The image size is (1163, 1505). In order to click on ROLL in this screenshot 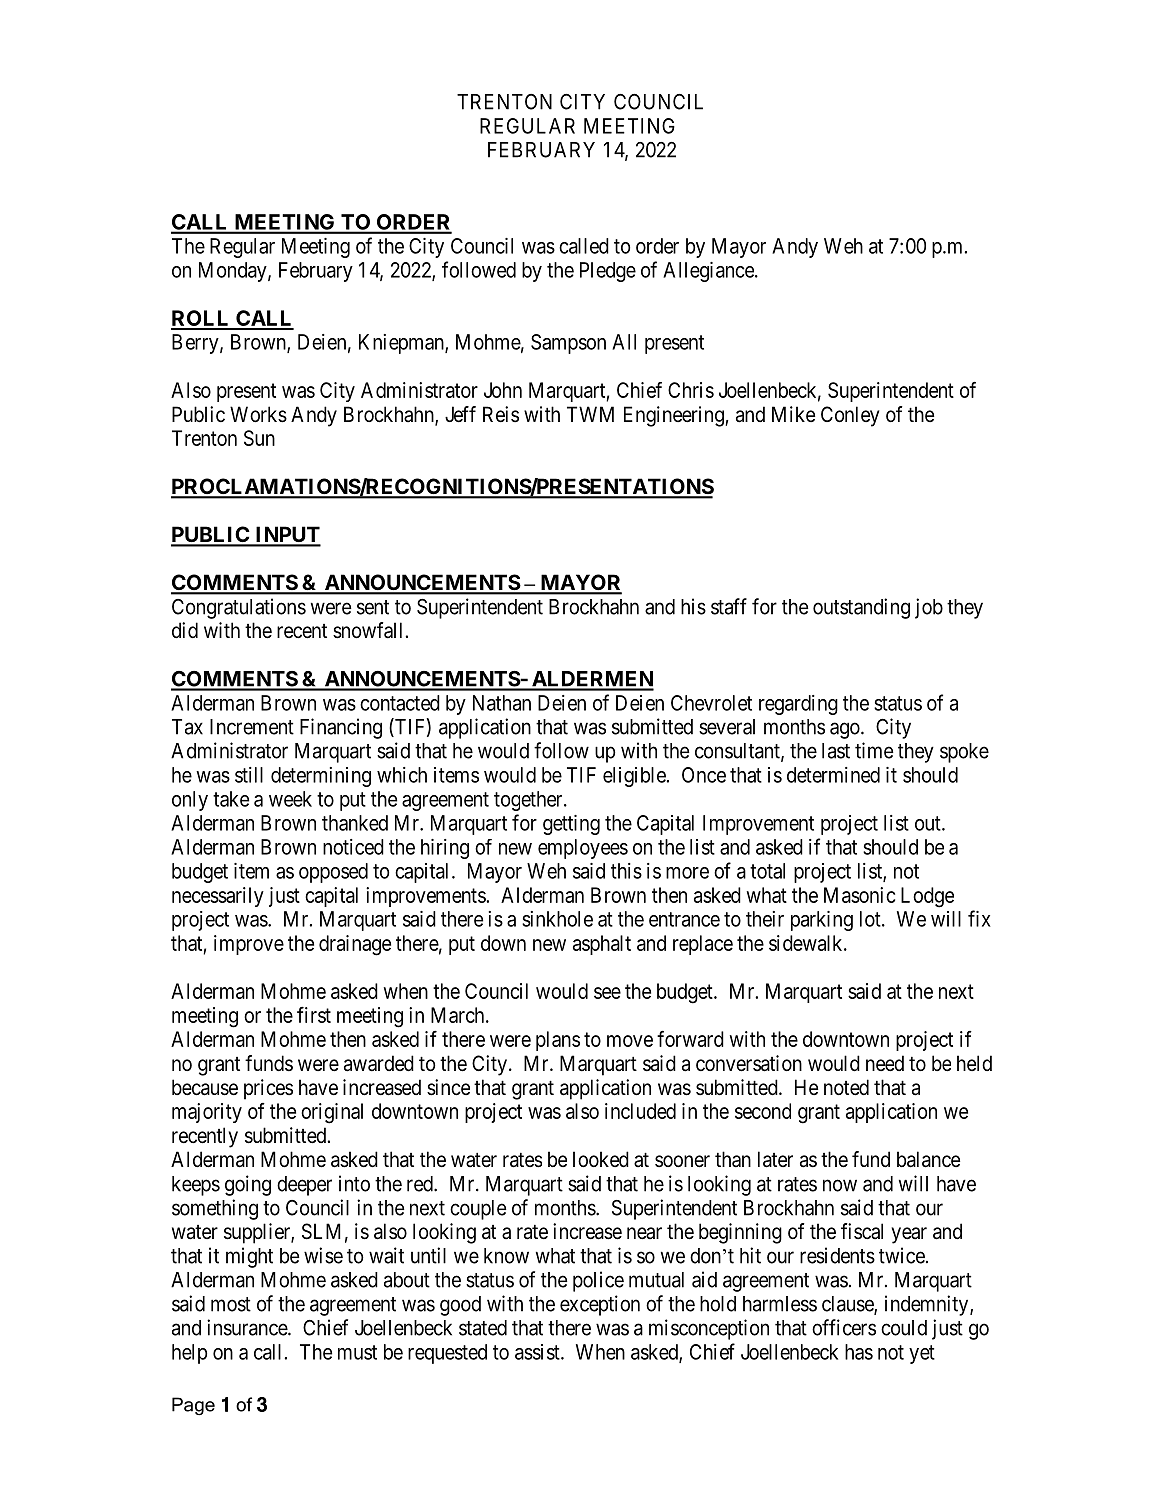, I will do `click(201, 319)`.
